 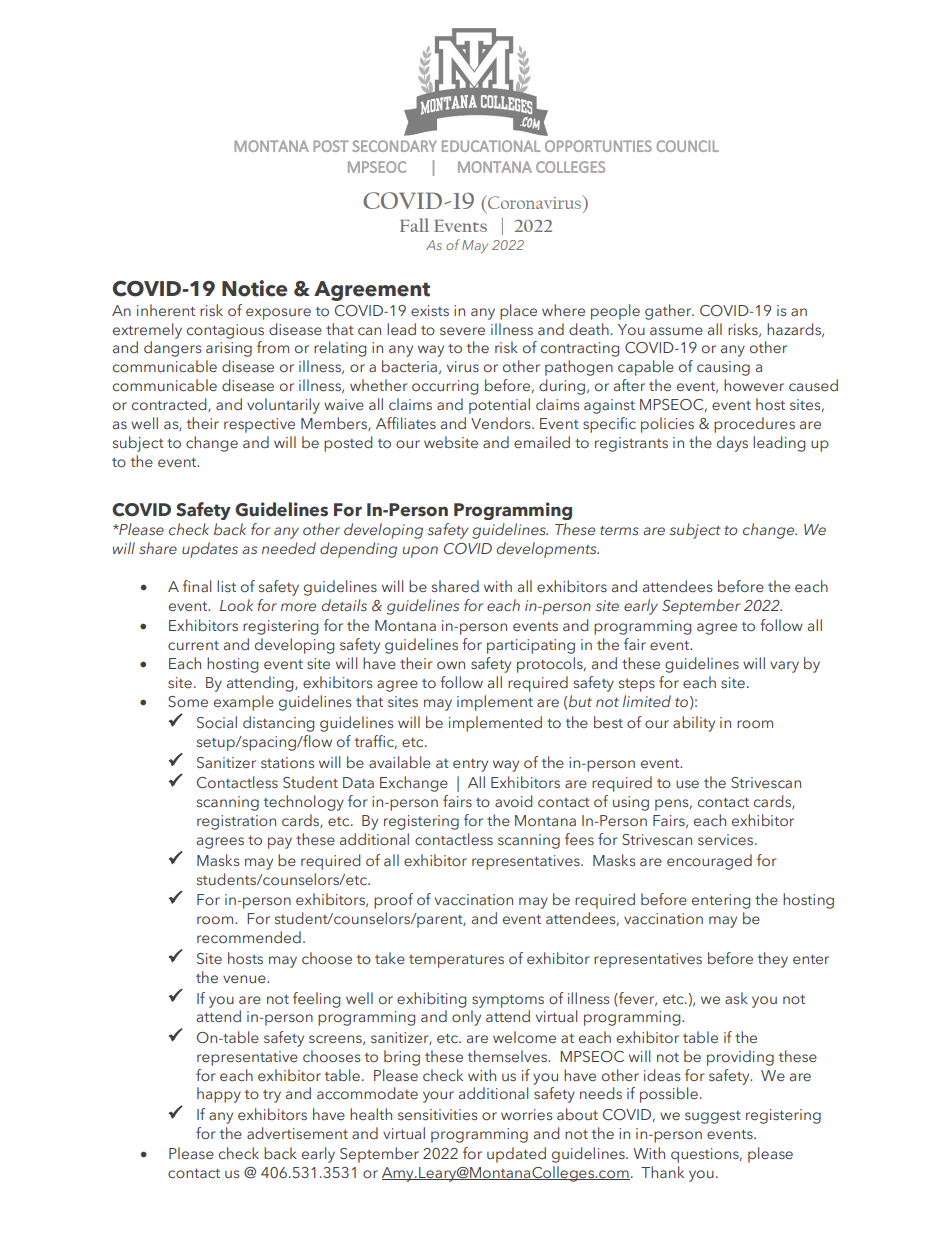 I want to click on vary, so click(x=784, y=667).
